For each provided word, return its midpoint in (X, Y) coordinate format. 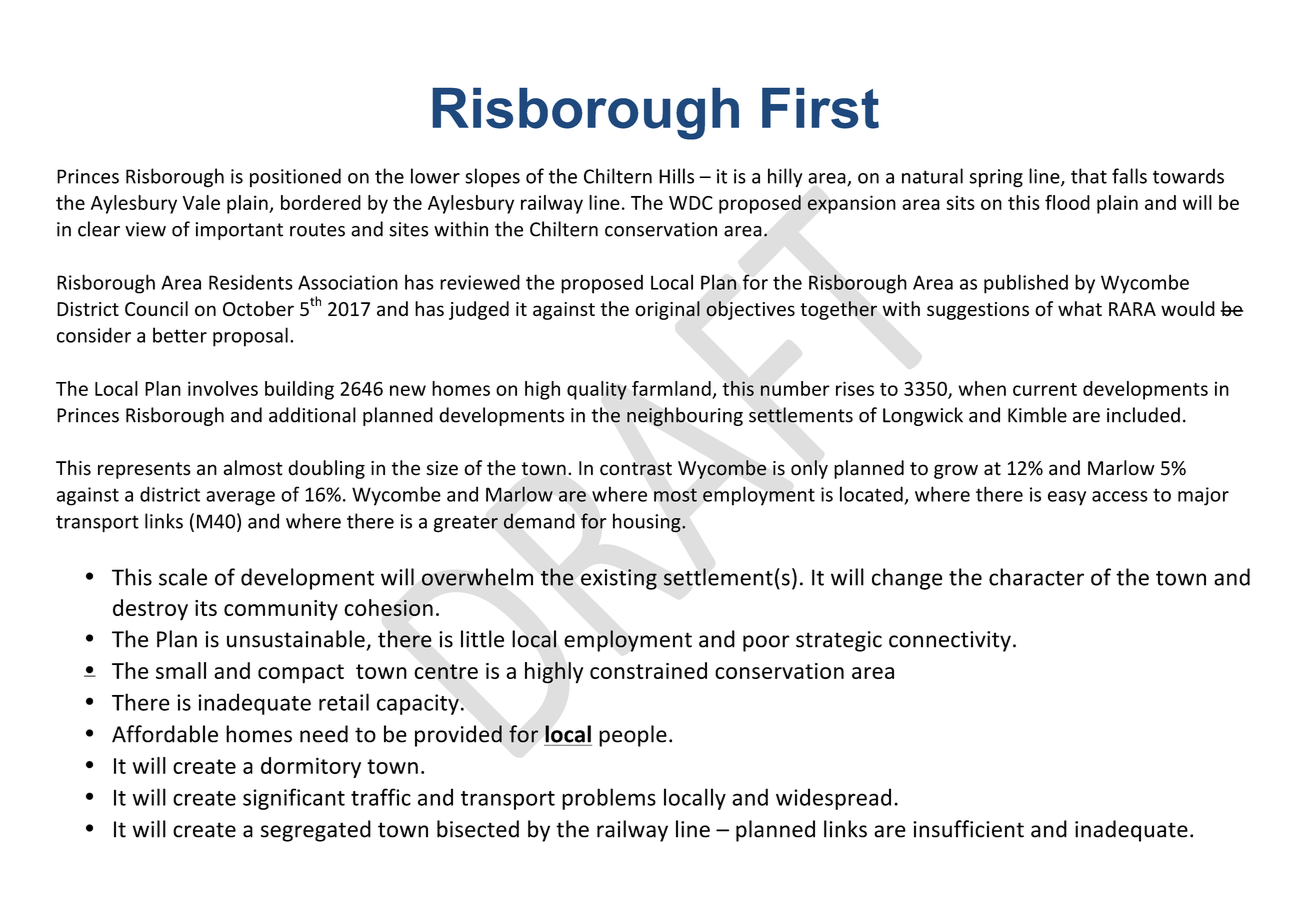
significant (294, 799)
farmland (671, 388)
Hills (676, 176)
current (1045, 389)
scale (183, 577)
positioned (295, 177)
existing (619, 579)
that (1089, 176)
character (1036, 577)
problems (609, 799)
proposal (250, 337)
